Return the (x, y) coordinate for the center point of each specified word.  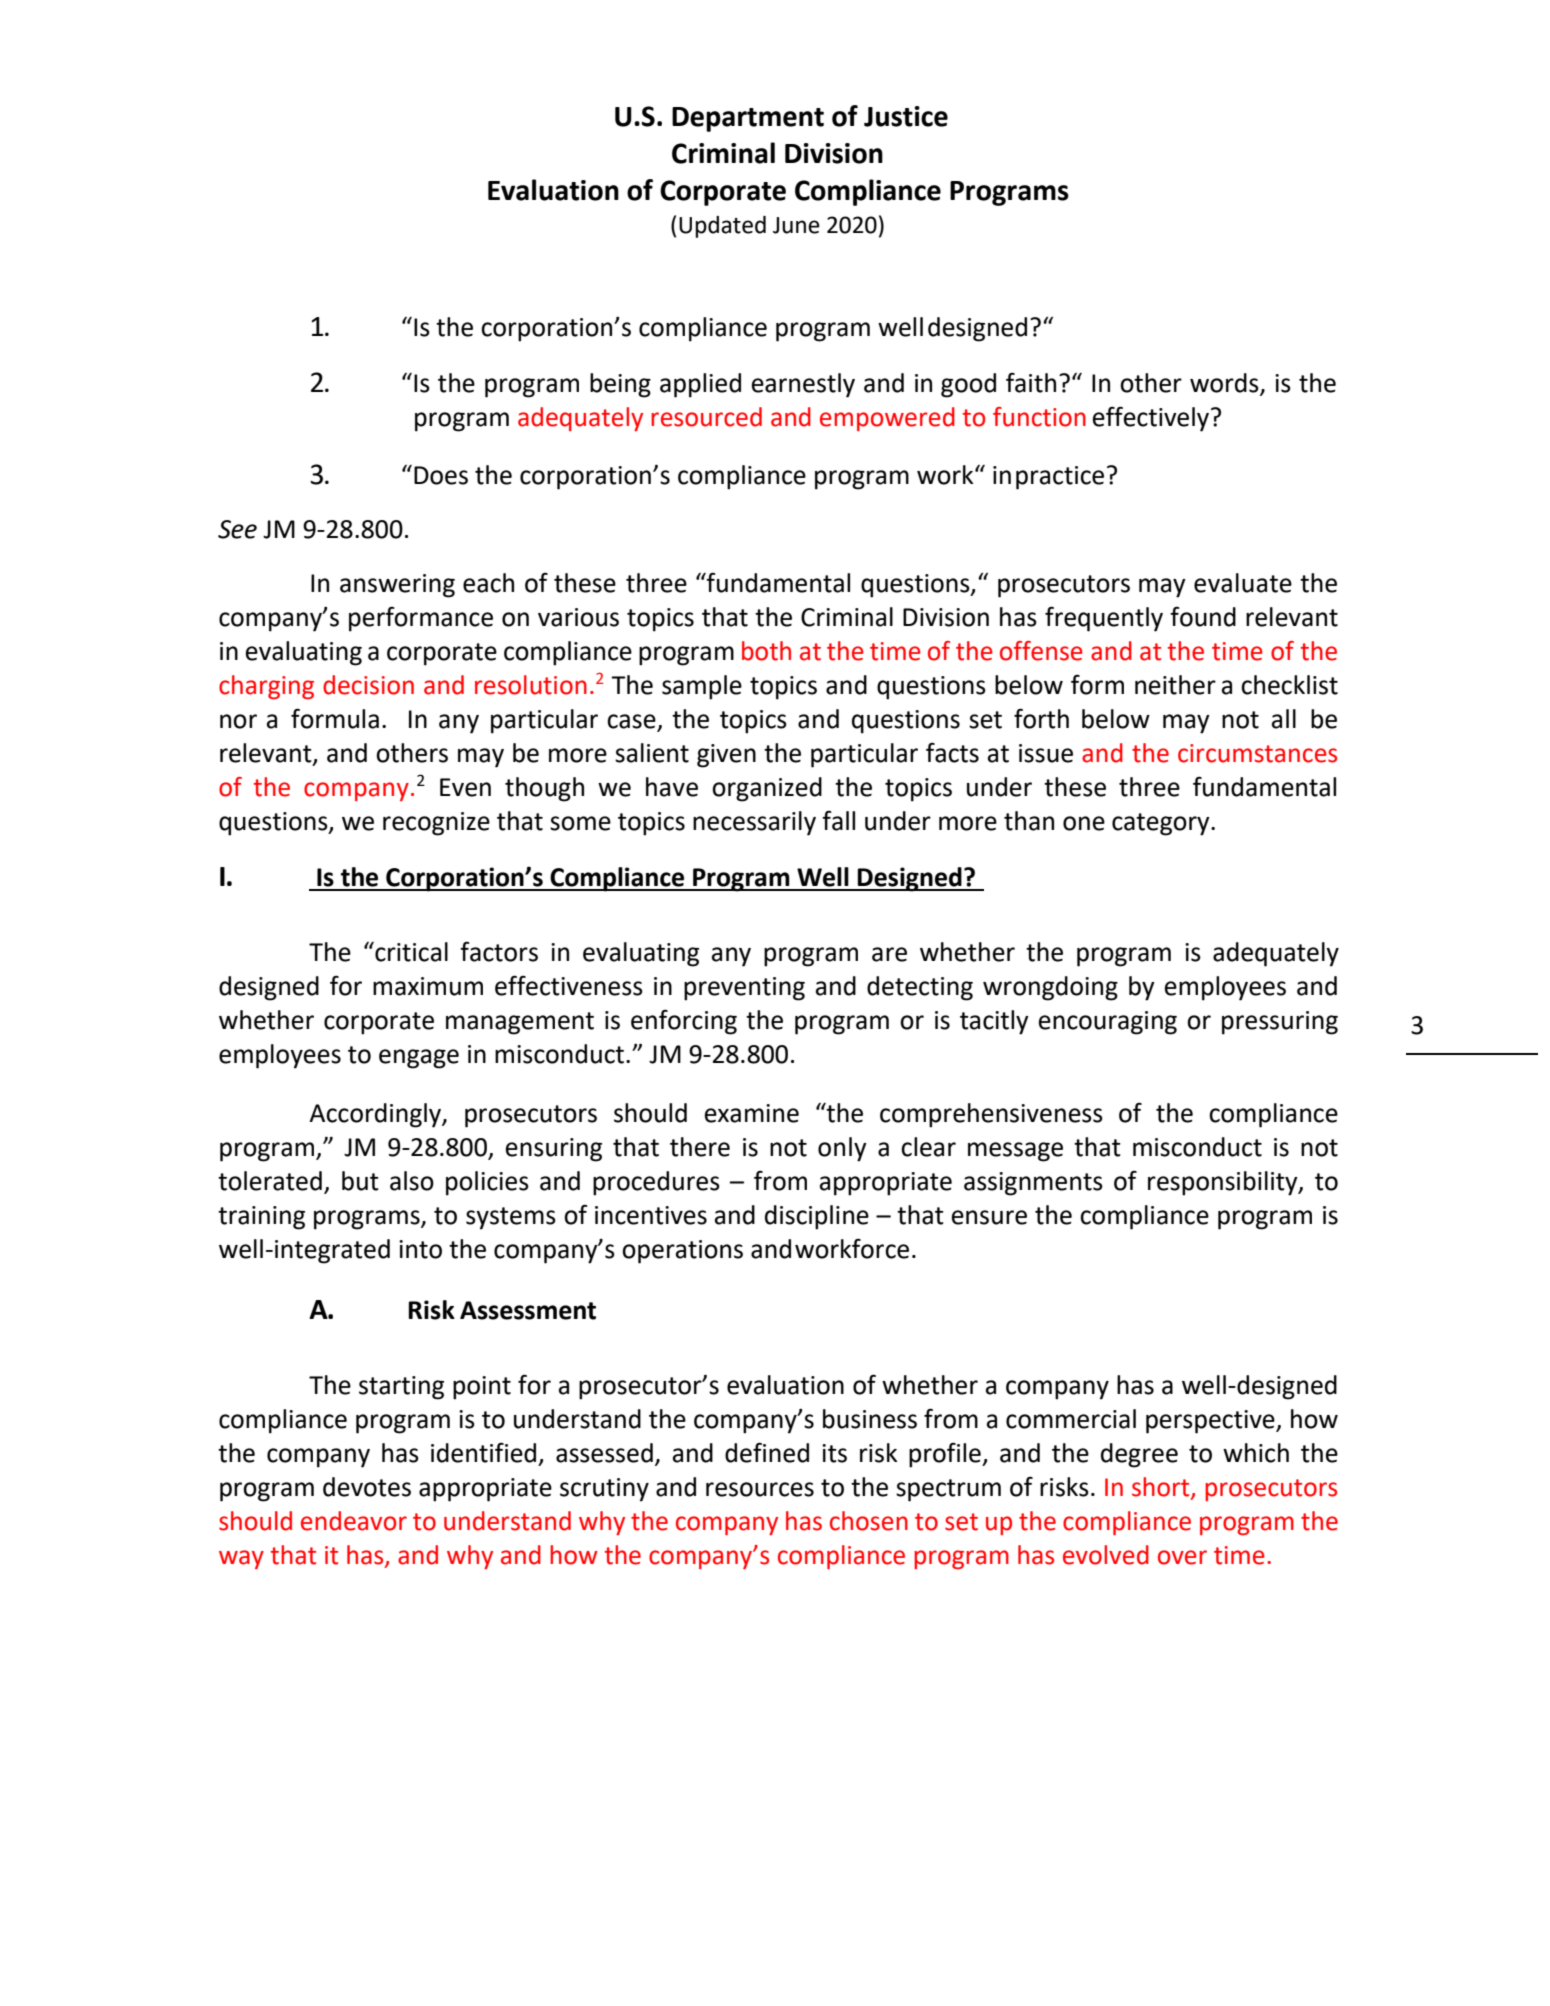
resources (760, 1489)
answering (397, 586)
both (766, 651)
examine (752, 1113)
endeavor (354, 1521)
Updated (722, 227)
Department (748, 119)
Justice (906, 116)
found (1203, 616)
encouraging (1108, 1023)
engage (419, 1059)
